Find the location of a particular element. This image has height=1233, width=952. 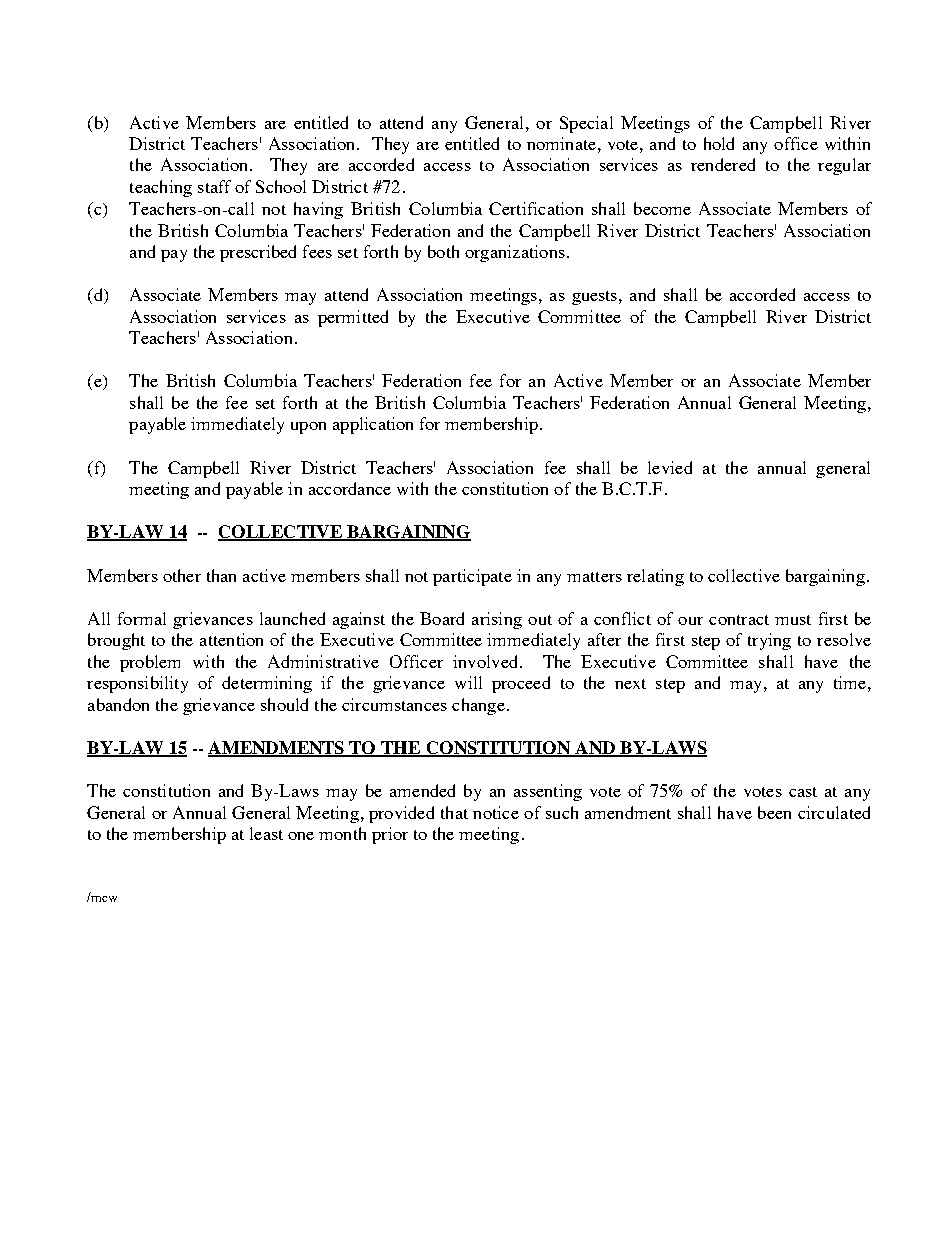

levied is located at coordinates (670, 467).
